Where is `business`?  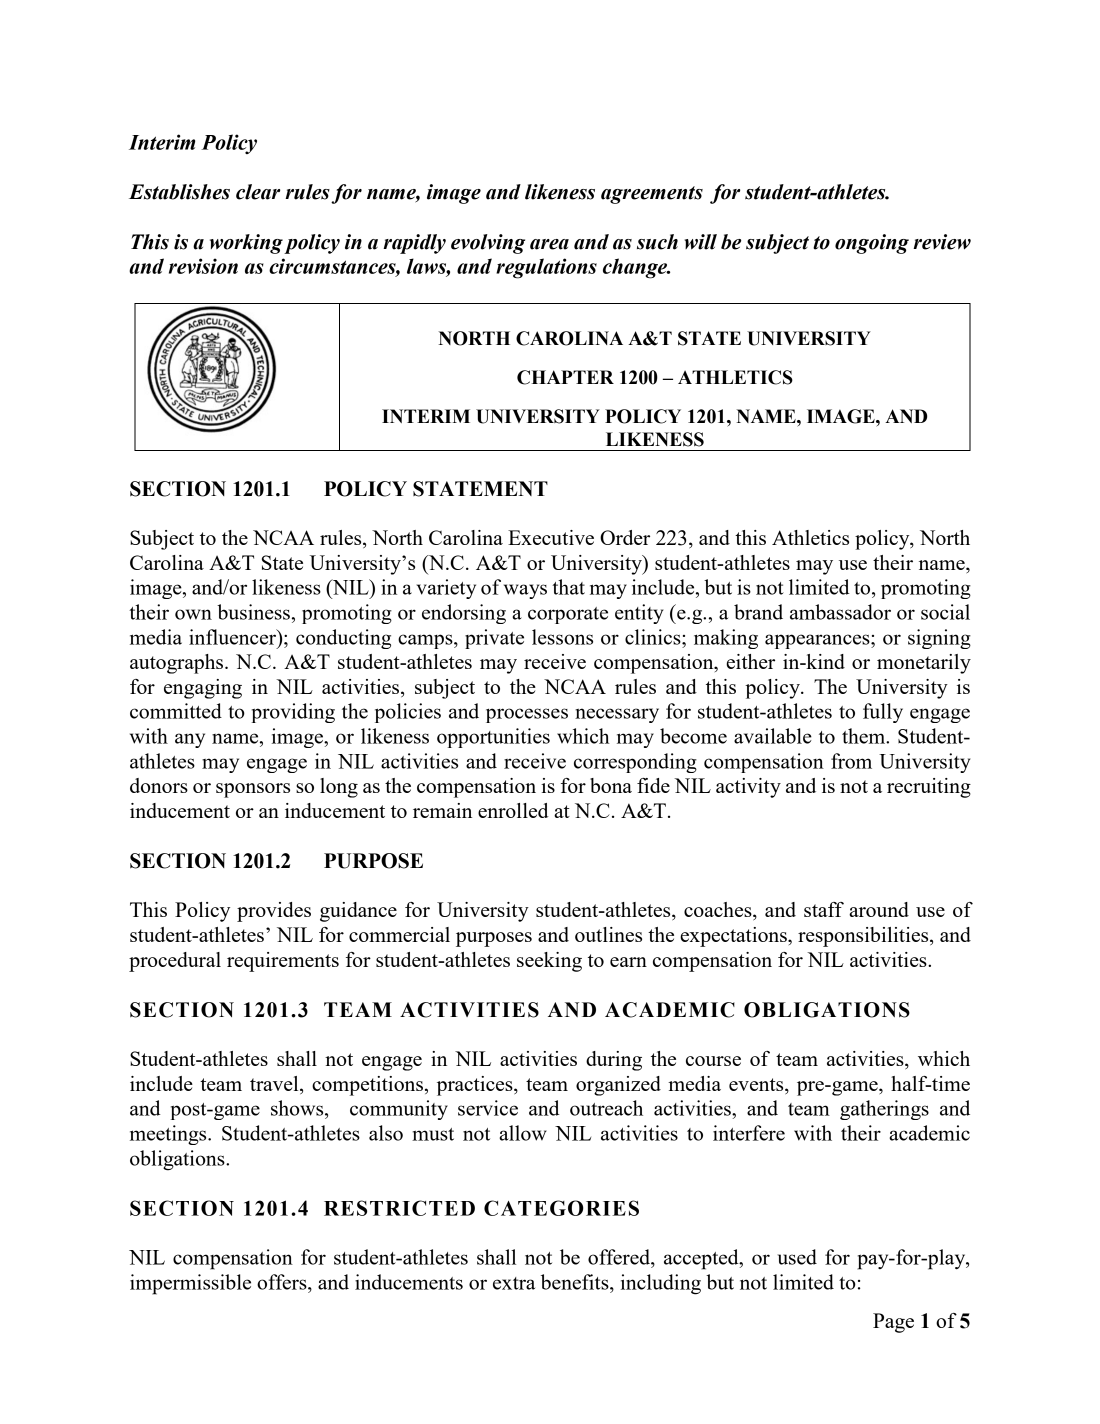
business is located at coordinates (253, 612).
